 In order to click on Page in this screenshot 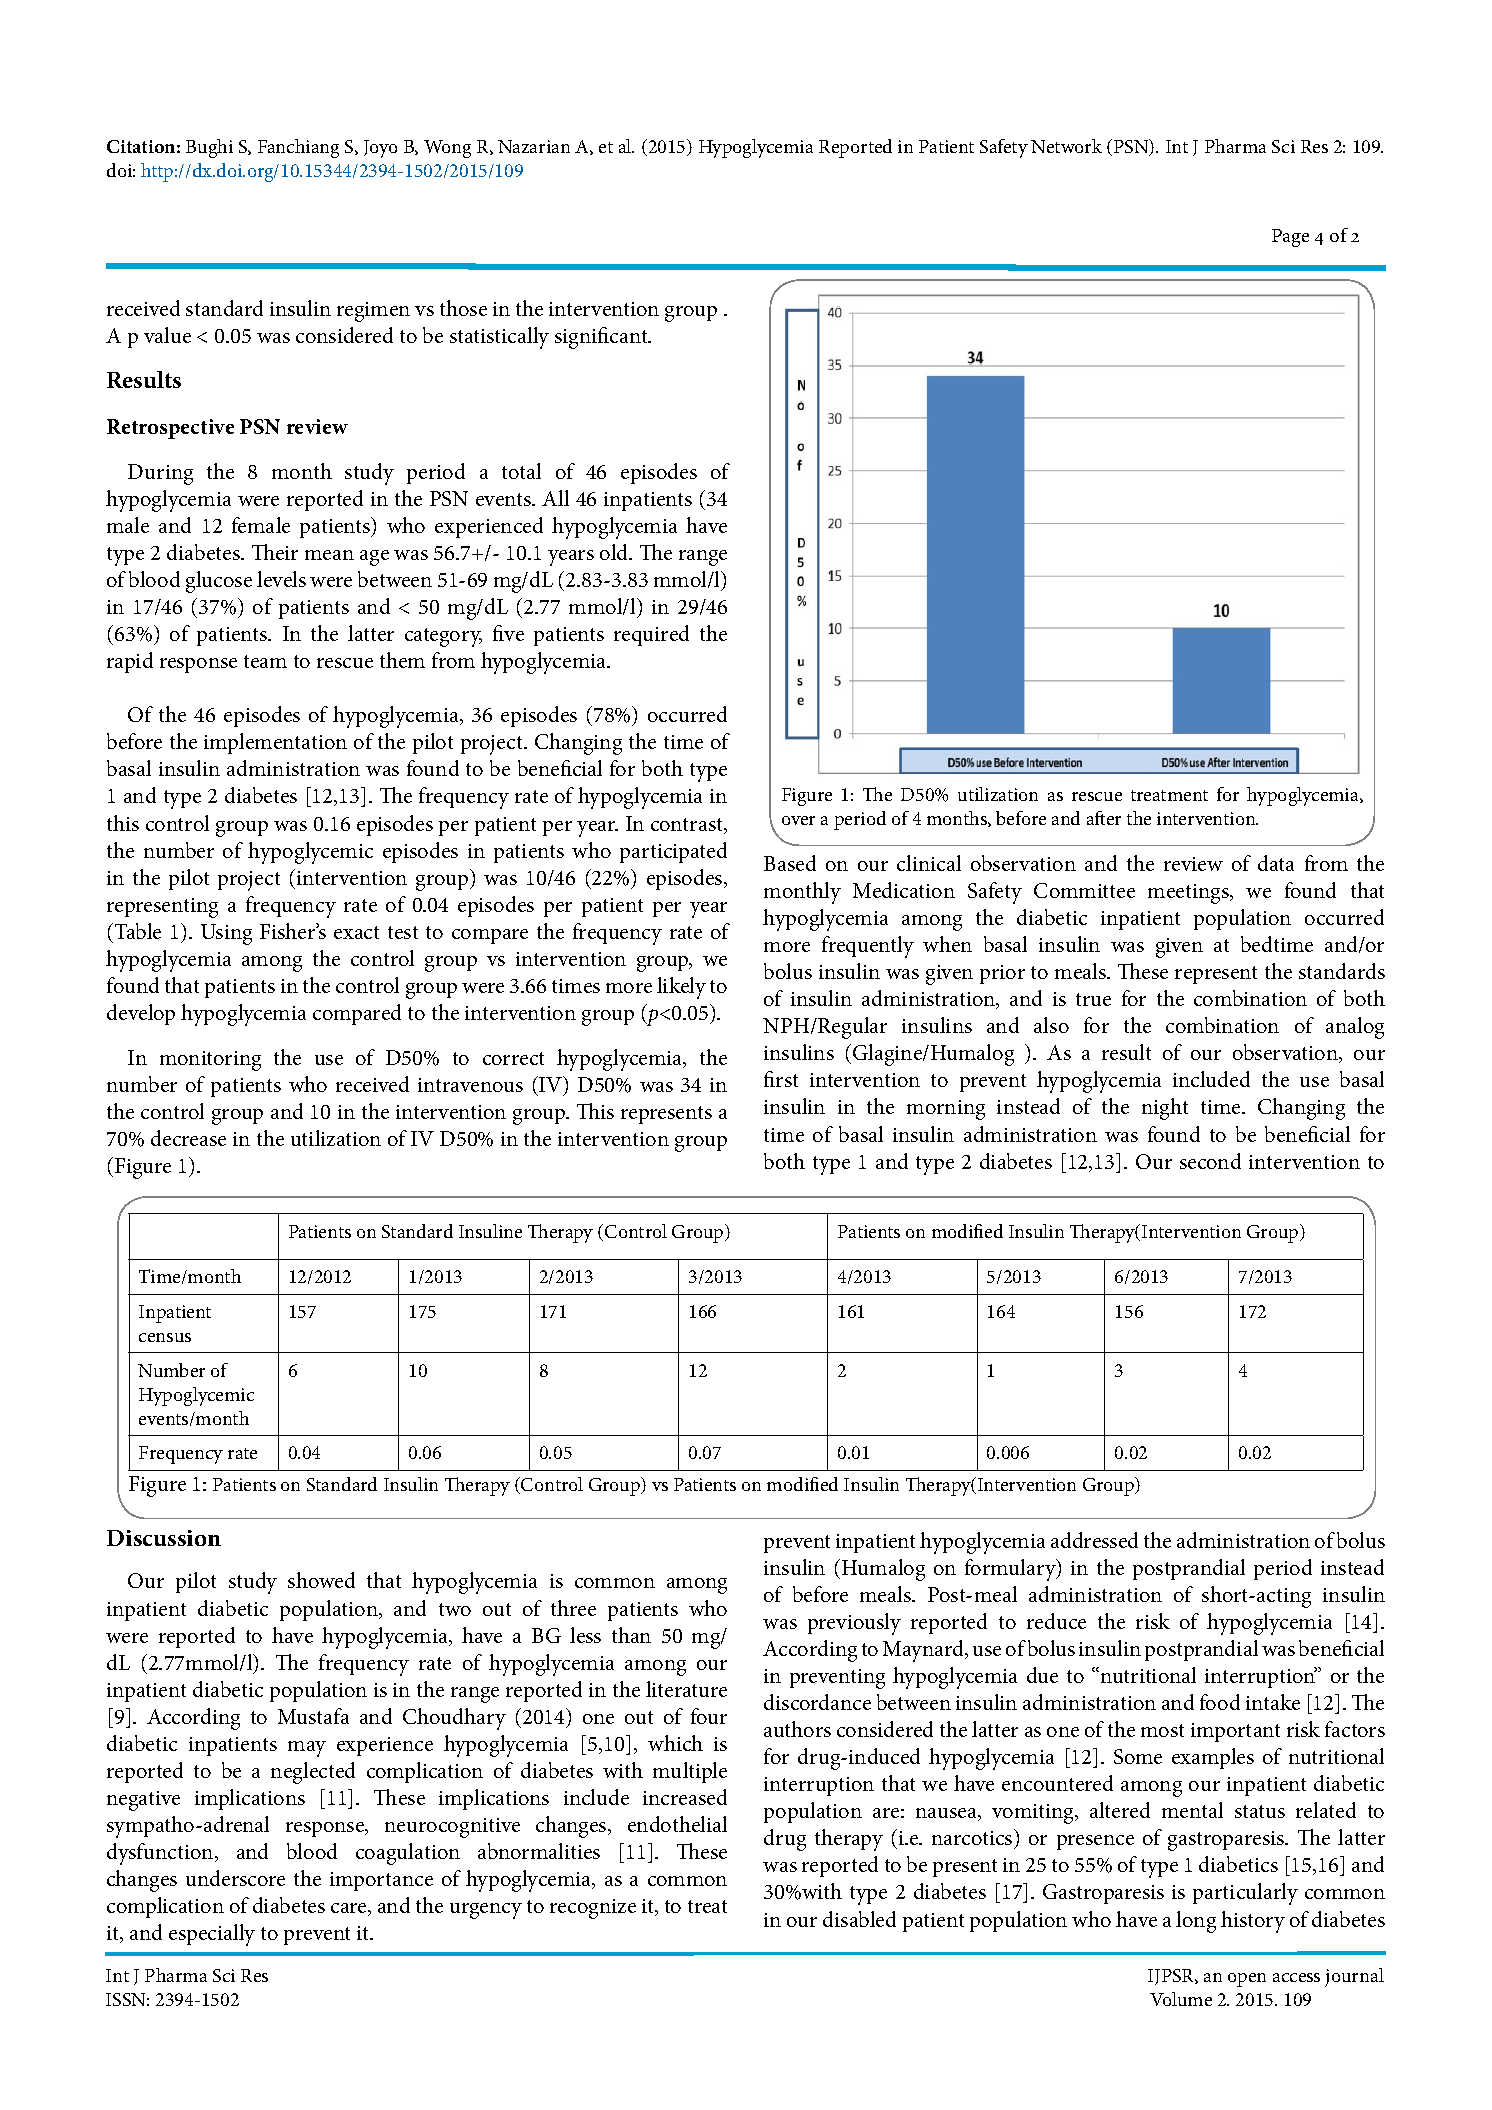, I will do `click(1290, 238)`.
